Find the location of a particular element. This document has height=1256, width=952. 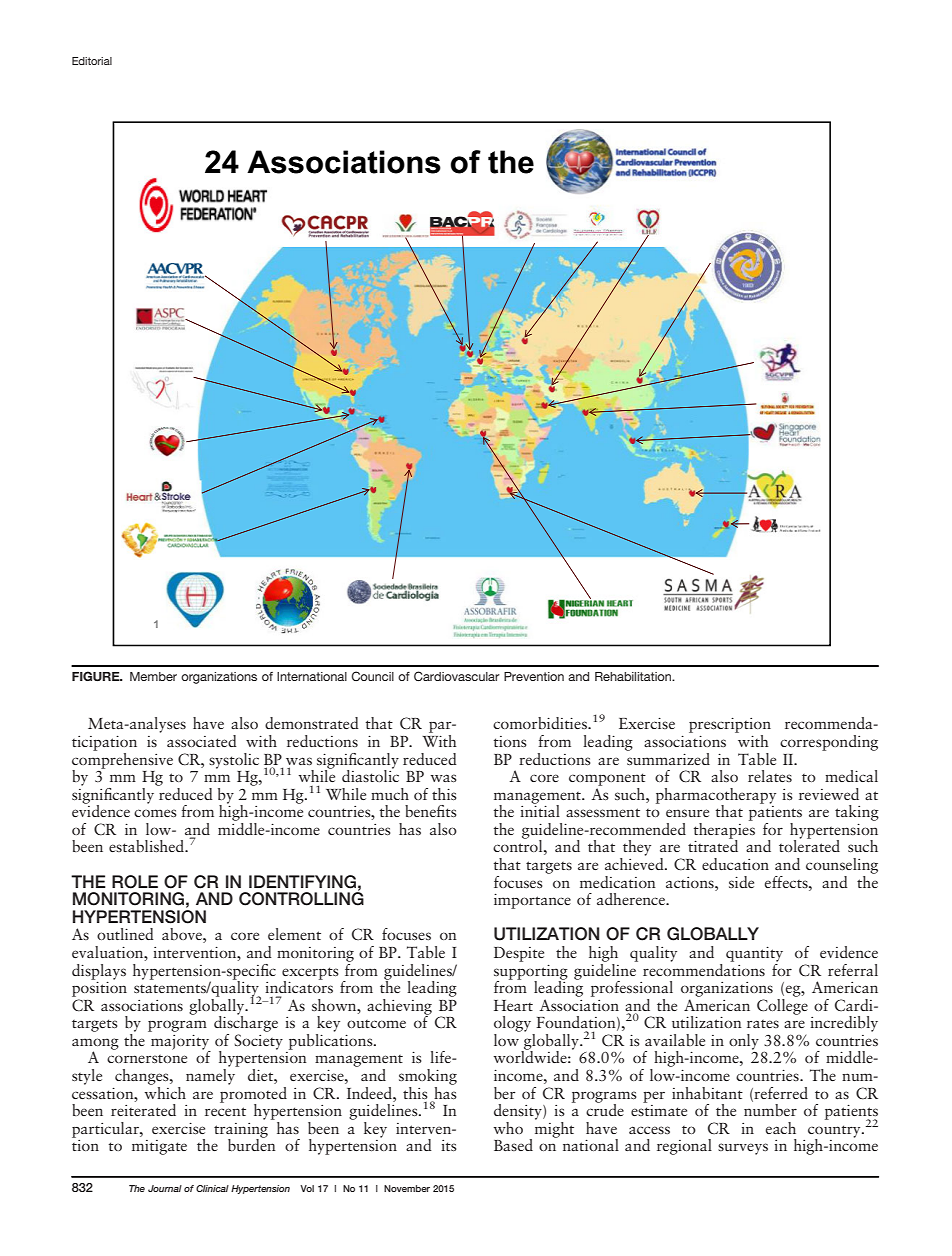

effects is located at coordinates (787, 882).
